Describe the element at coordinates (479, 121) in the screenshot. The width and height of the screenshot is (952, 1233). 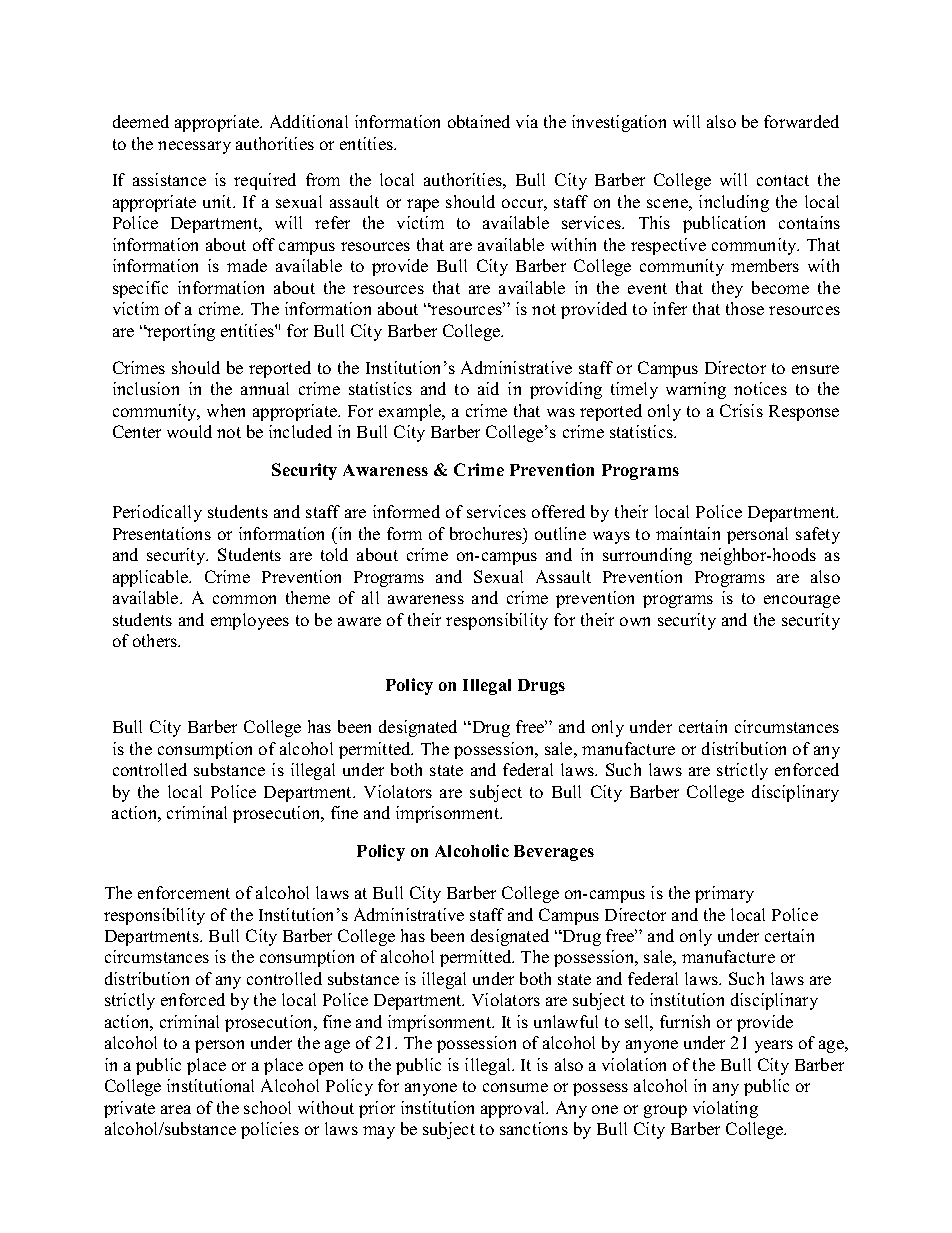
I see `obtained` at that location.
